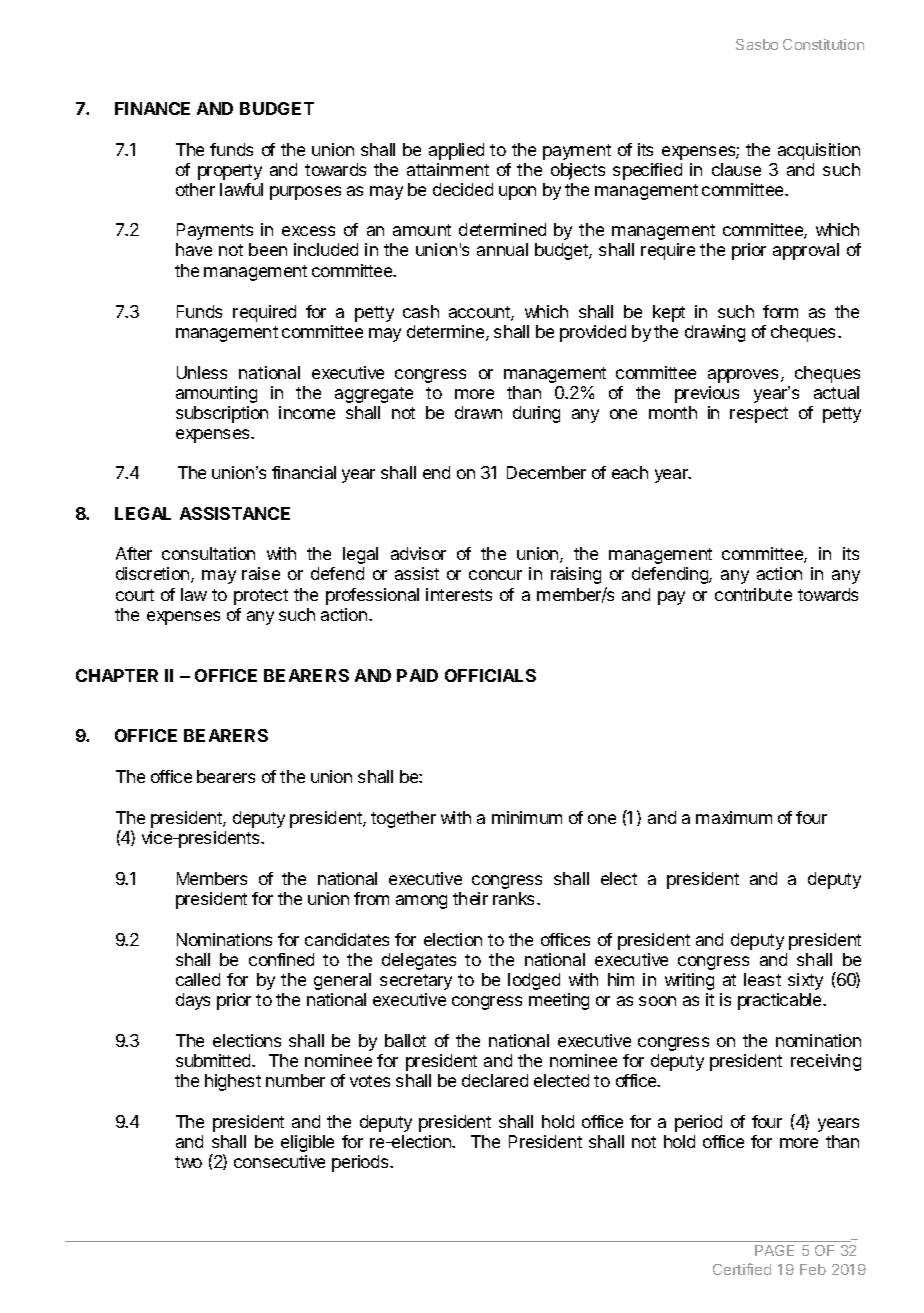 This screenshot has width=924, height=1313. Describe the element at coordinates (117, 675) in the screenshot. I see `CHAPTER` at that location.
